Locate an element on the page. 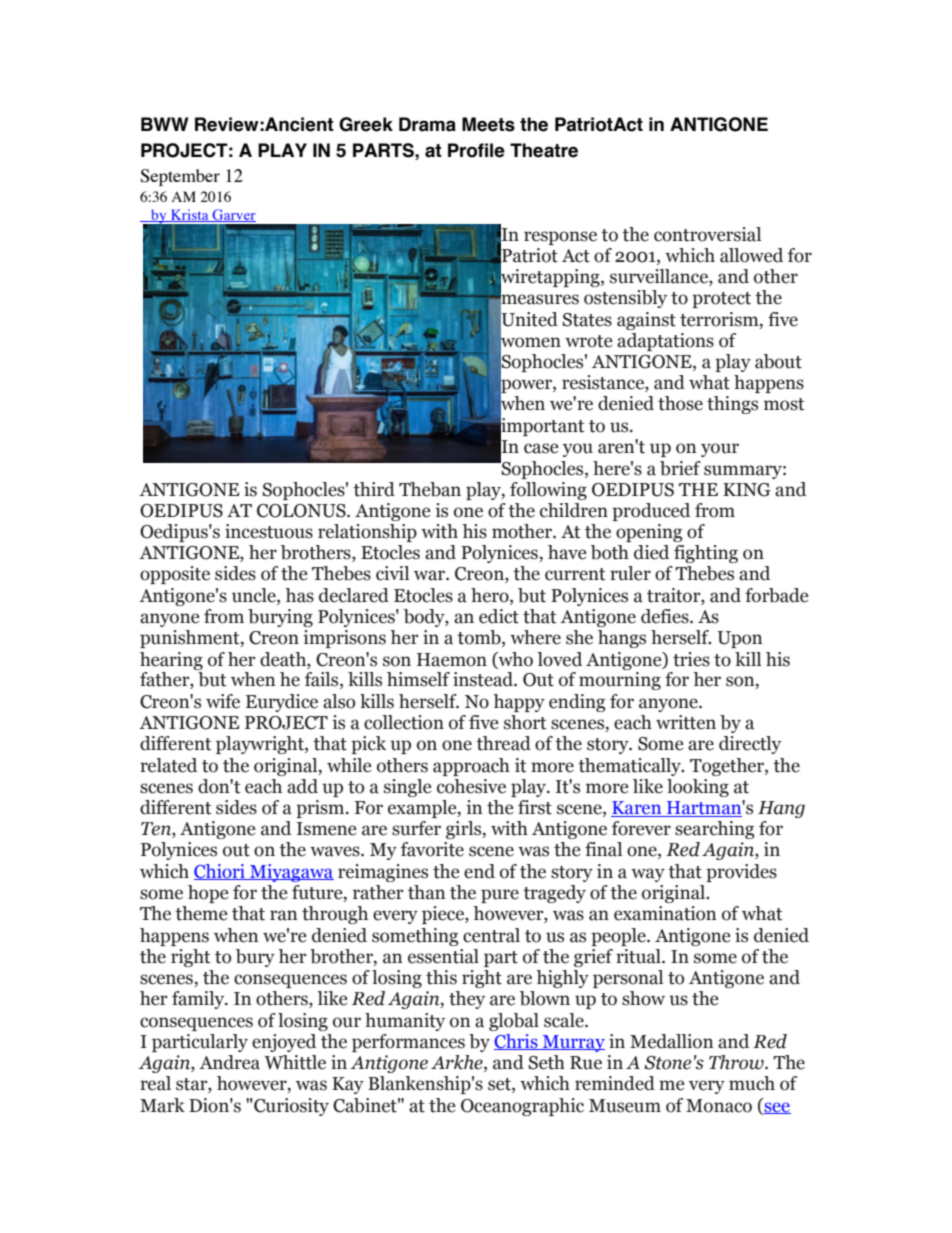  searching is located at coordinates (714, 830).
